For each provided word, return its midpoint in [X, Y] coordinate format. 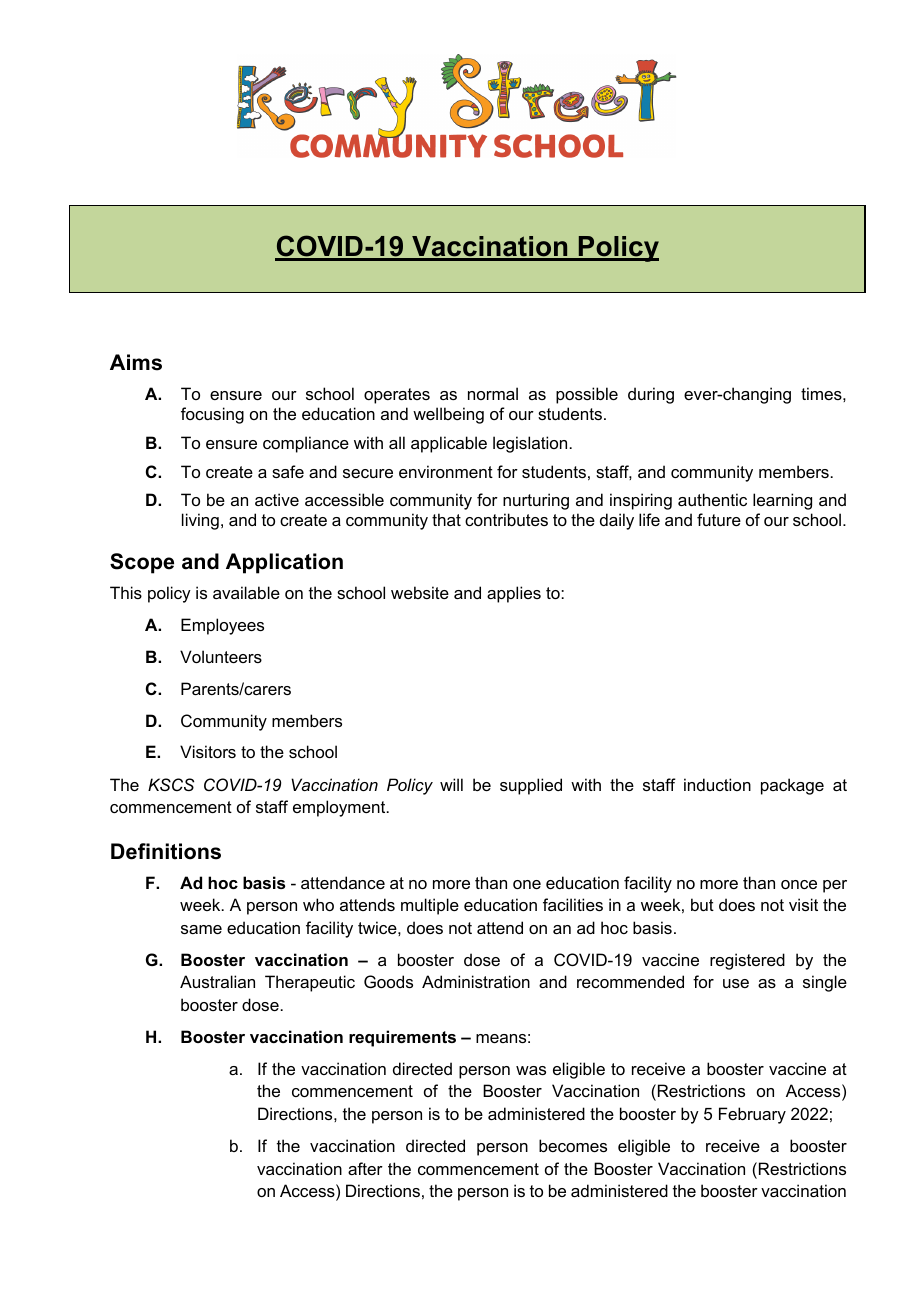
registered [747, 961]
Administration [476, 981]
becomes [573, 1145]
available [246, 592]
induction [717, 784]
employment [340, 808]
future [719, 519]
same [201, 929]
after [365, 1168]
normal [493, 393]
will [451, 784]
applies [514, 594]
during [651, 395]
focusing [212, 415]
